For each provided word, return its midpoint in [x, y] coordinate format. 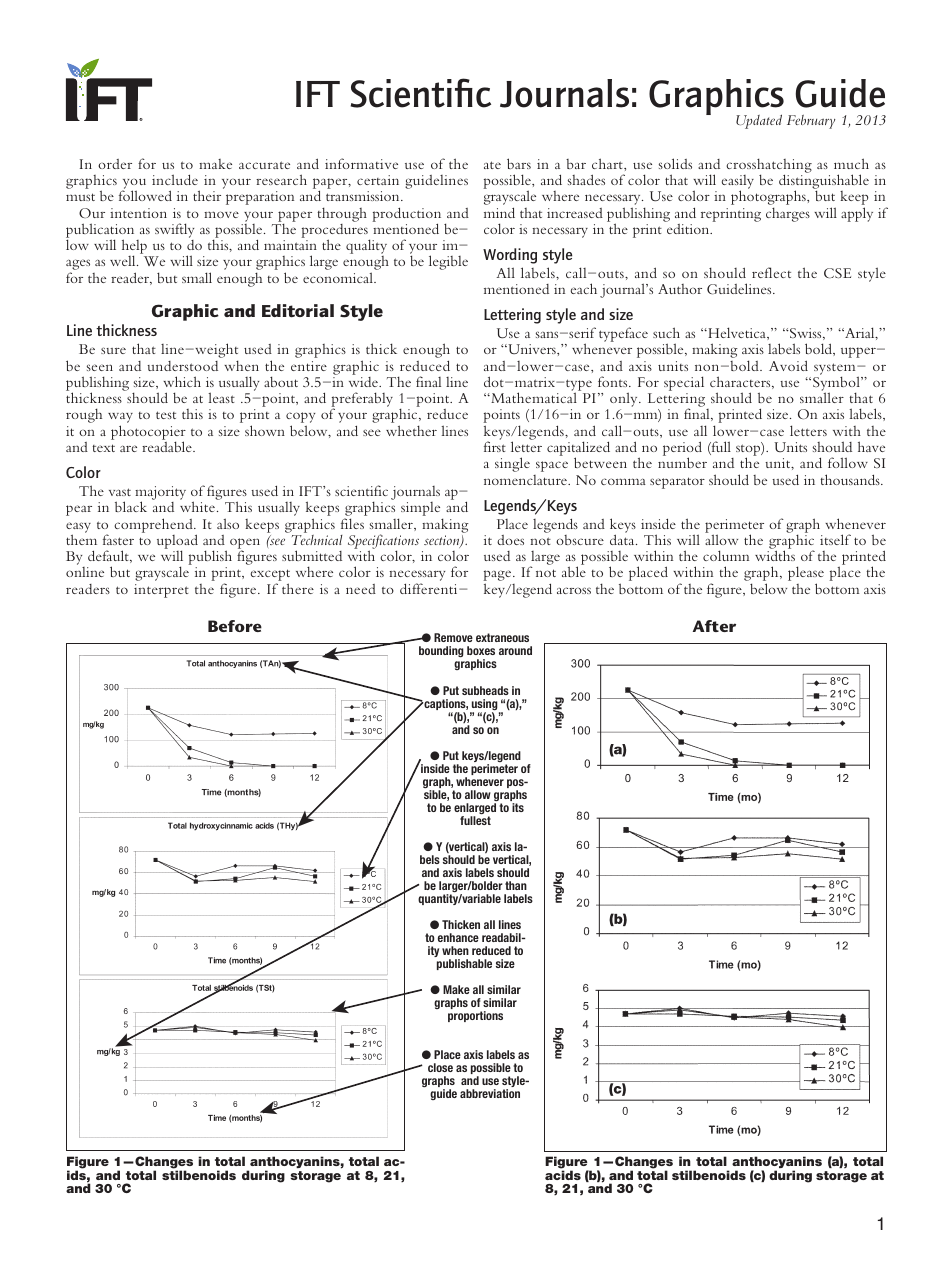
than [516, 885]
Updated [759, 121]
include [175, 179]
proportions [475, 1016]
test [166, 415]
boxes [481, 650]
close [440, 1067]
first [495, 446]
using [485, 706]
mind [499, 212]
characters [741, 382]
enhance [458, 937]
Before [235, 626]
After [714, 626]
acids [563, 1174]
